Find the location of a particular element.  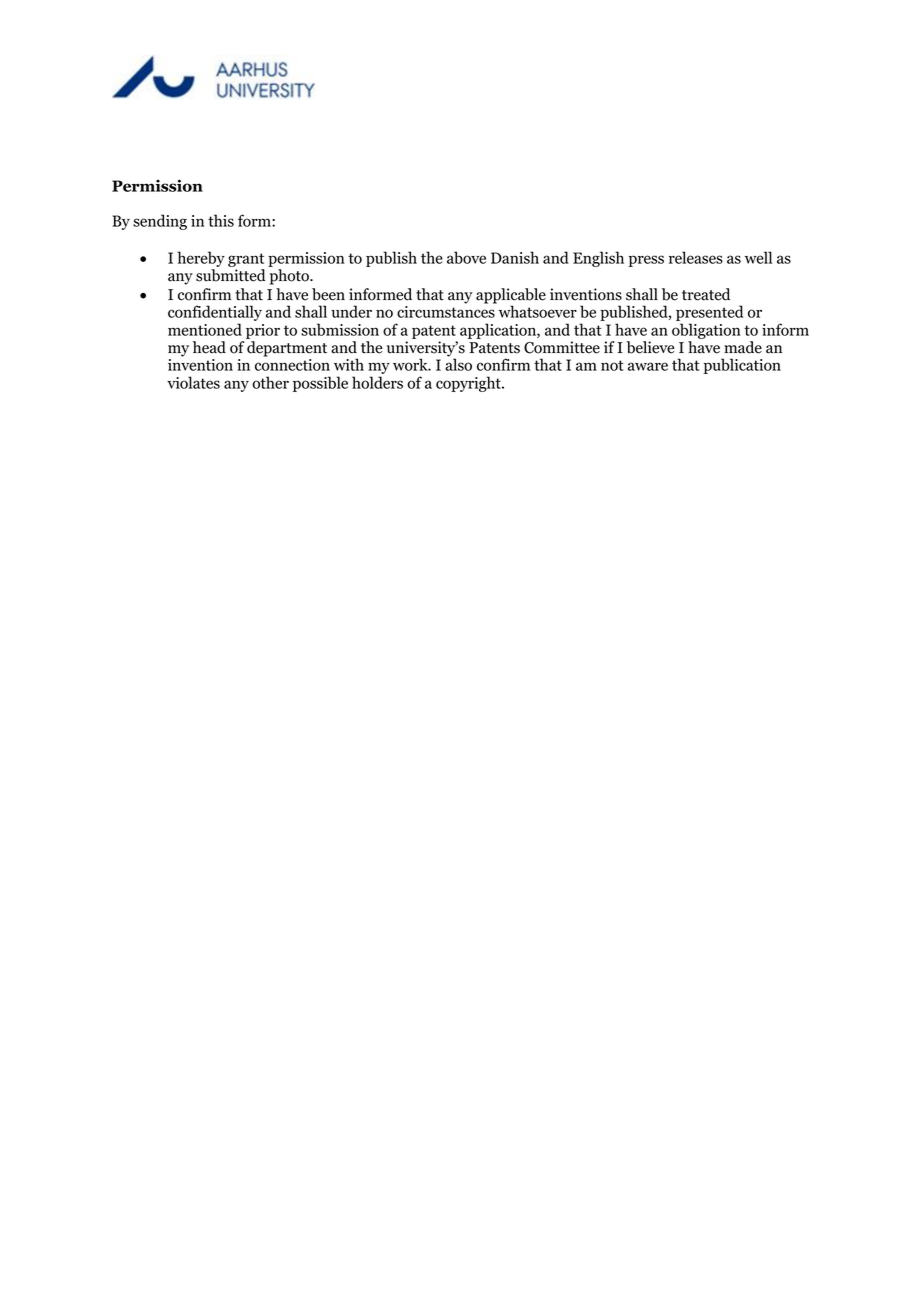

applicable is located at coordinates (511, 297).
